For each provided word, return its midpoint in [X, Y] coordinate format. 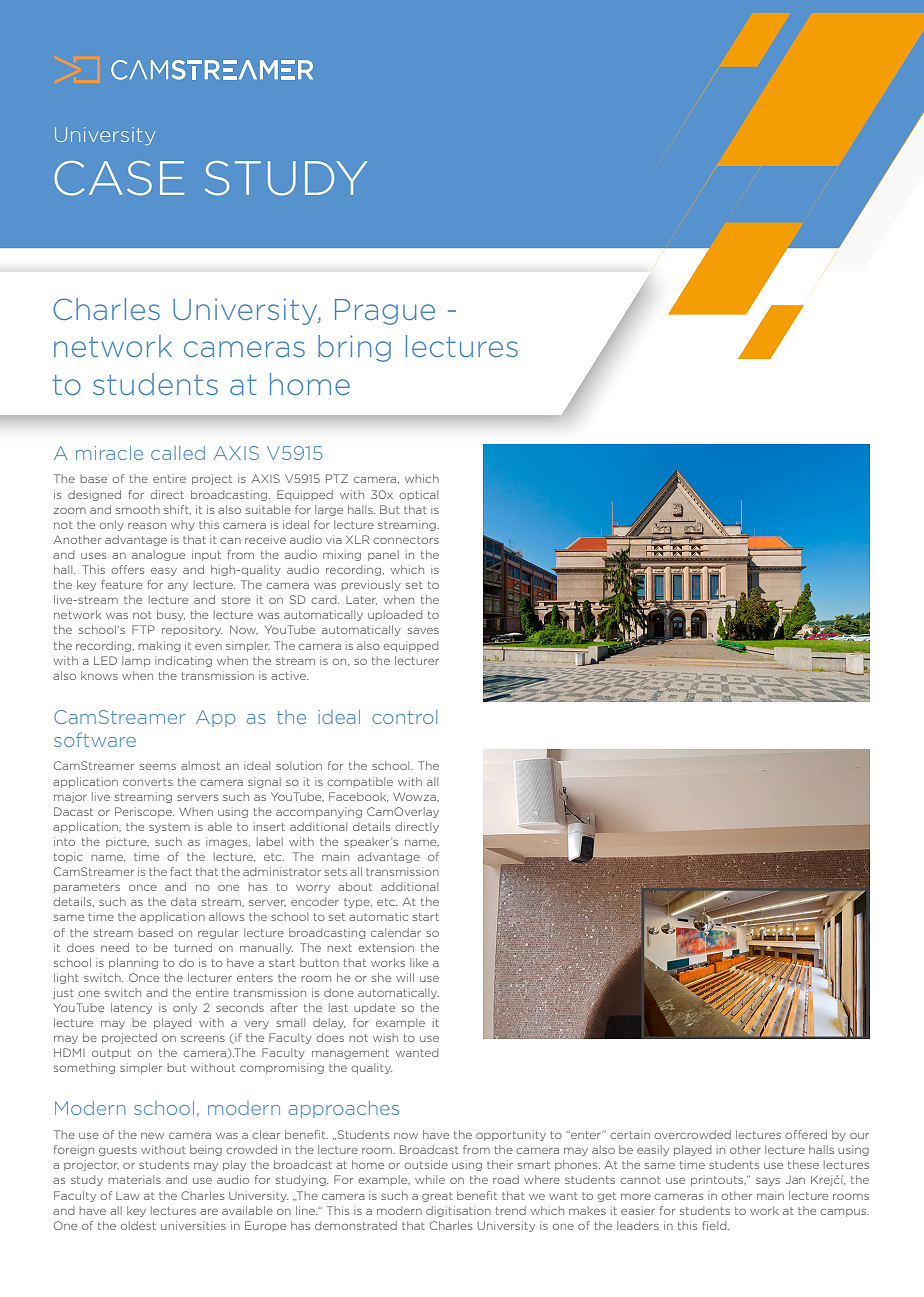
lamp [136, 661]
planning [133, 963]
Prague [385, 312]
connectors [406, 540]
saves [423, 631]
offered [806, 1134]
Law [128, 1196]
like [419, 962]
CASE [119, 178]
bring [354, 348]
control [404, 717]
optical [418, 495]
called [178, 453]
